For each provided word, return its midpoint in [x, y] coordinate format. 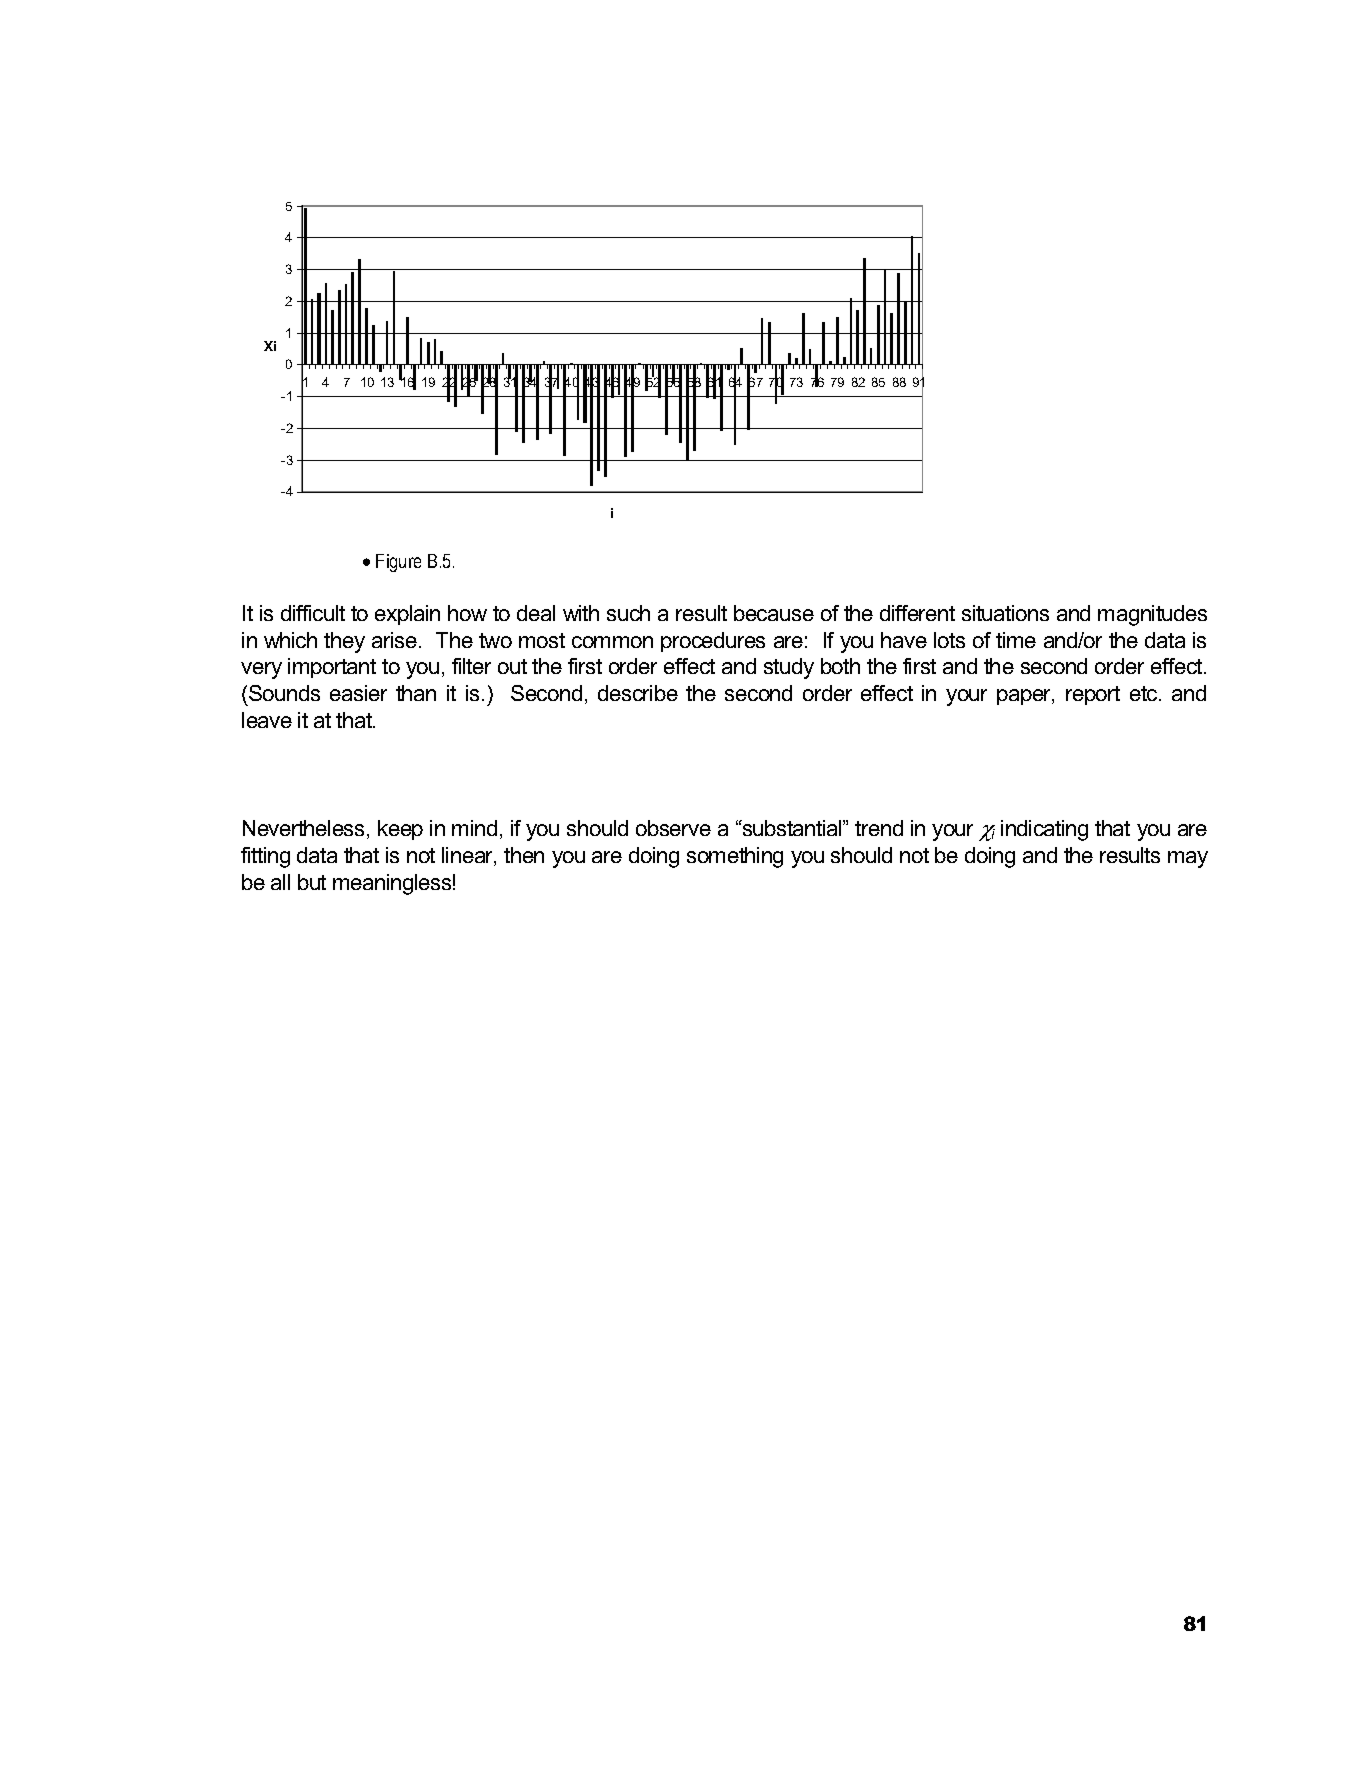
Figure [398, 563]
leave [267, 720]
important [332, 668]
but [312, 882]
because [774, 613]
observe [673, 828]
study [789, 668]
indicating [1044, 830]
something [735, 857]
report [1093, 695]
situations [1005, 613]
